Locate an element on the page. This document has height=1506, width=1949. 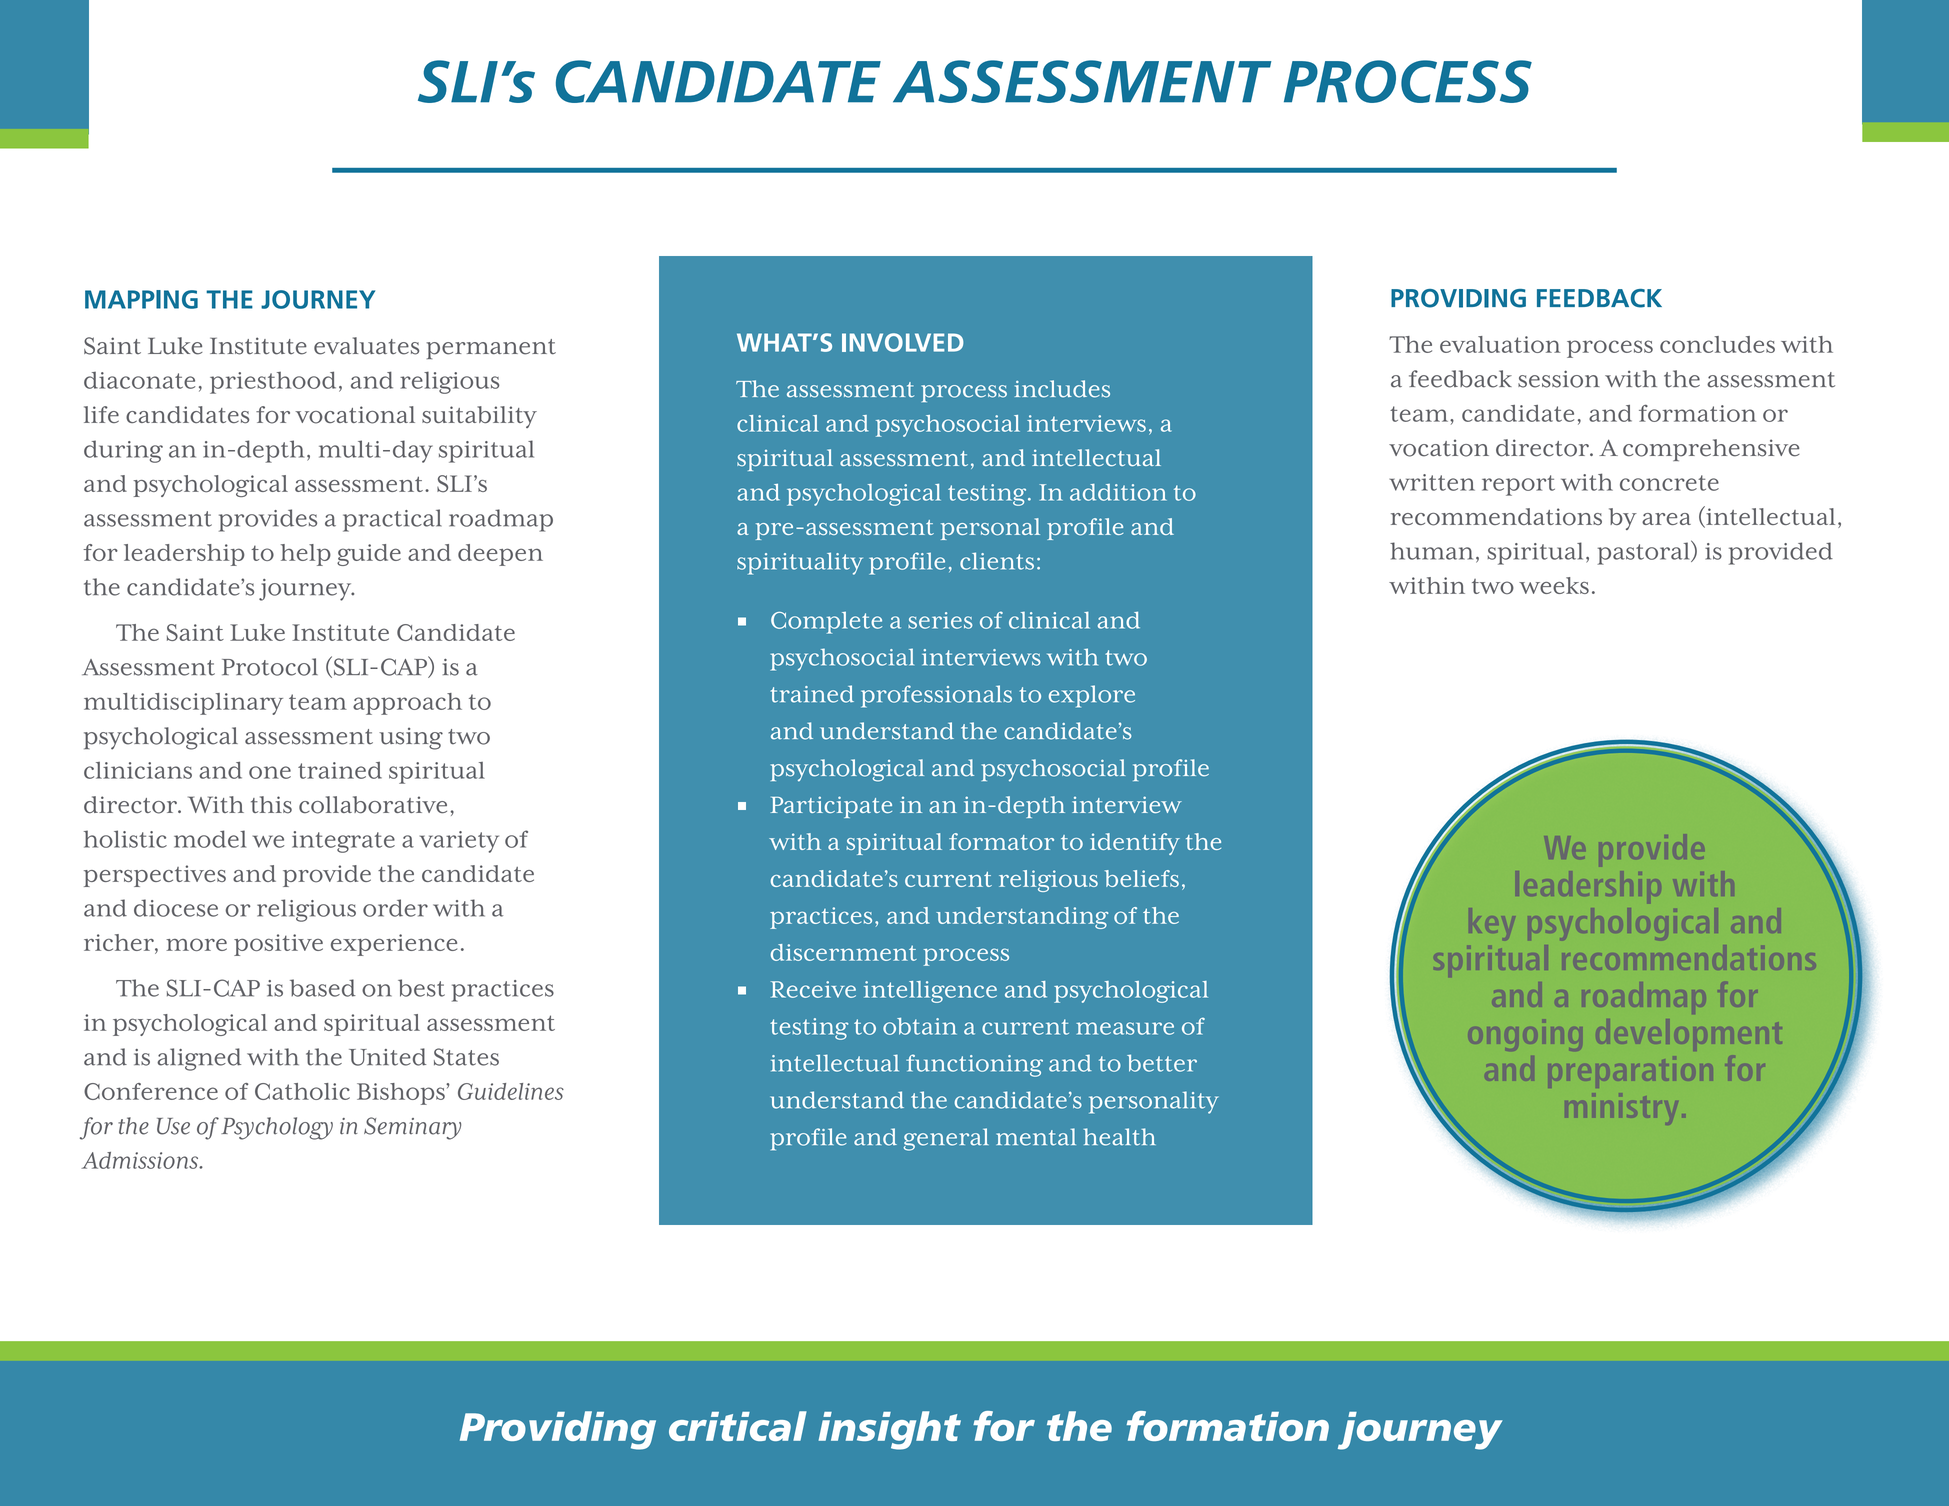
better is located at coordinates (1162, 1063).
